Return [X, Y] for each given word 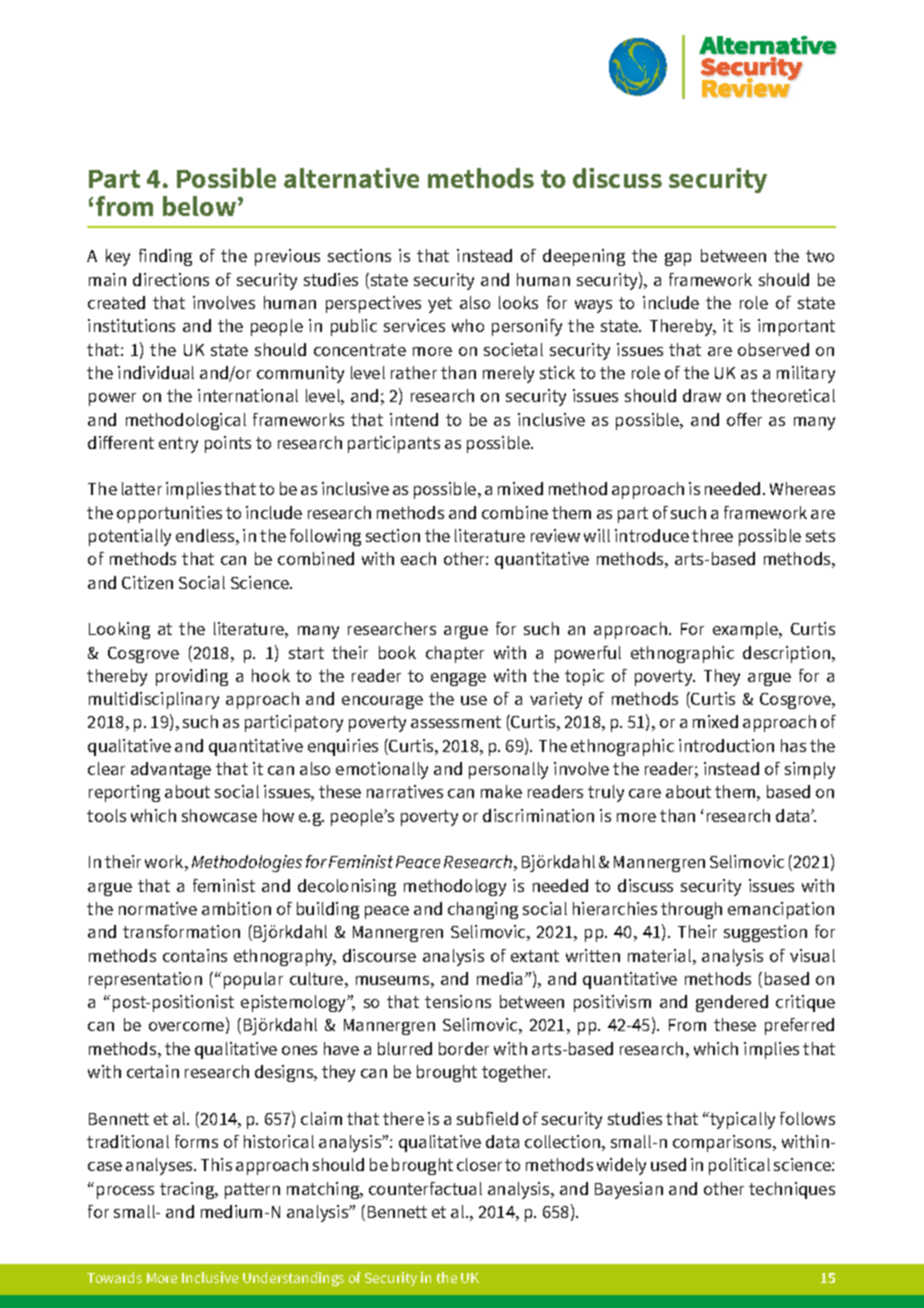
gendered [732, 1003]
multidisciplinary [154, 700]
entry [178, 445]
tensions [458, 1001]
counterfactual [425, 1188]
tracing [188, 1190]
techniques [792, 1190]
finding [165, 257]
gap [678, 259]
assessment [456, 722]
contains [195, 955]
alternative [351, 178]
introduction [726, 745]
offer [744, 419]
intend [414, 419]
